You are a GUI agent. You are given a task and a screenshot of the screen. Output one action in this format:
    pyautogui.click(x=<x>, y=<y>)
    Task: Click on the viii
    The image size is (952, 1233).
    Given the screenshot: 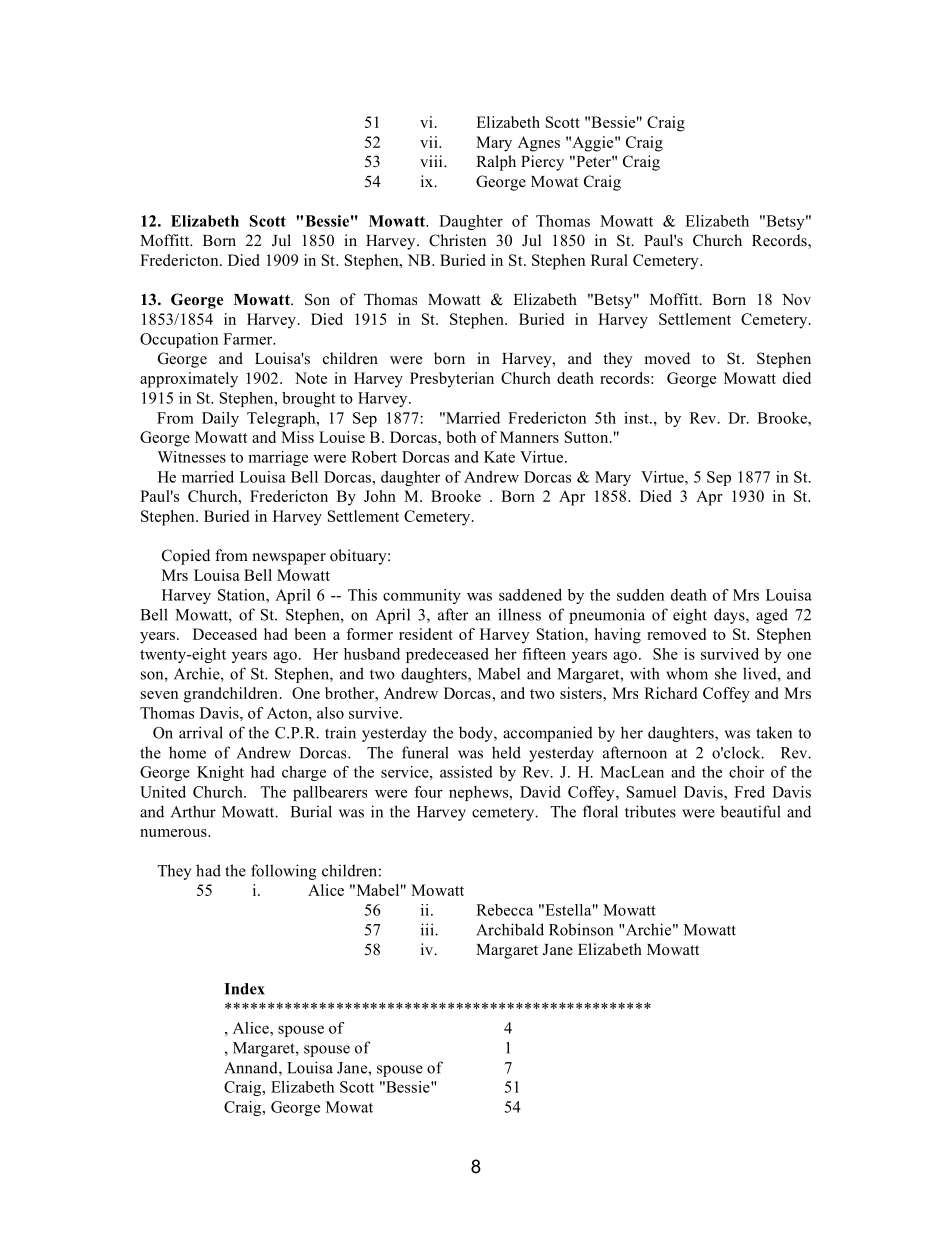 What is the action you would take?
    pyautogui.click(x=432, y=161)
